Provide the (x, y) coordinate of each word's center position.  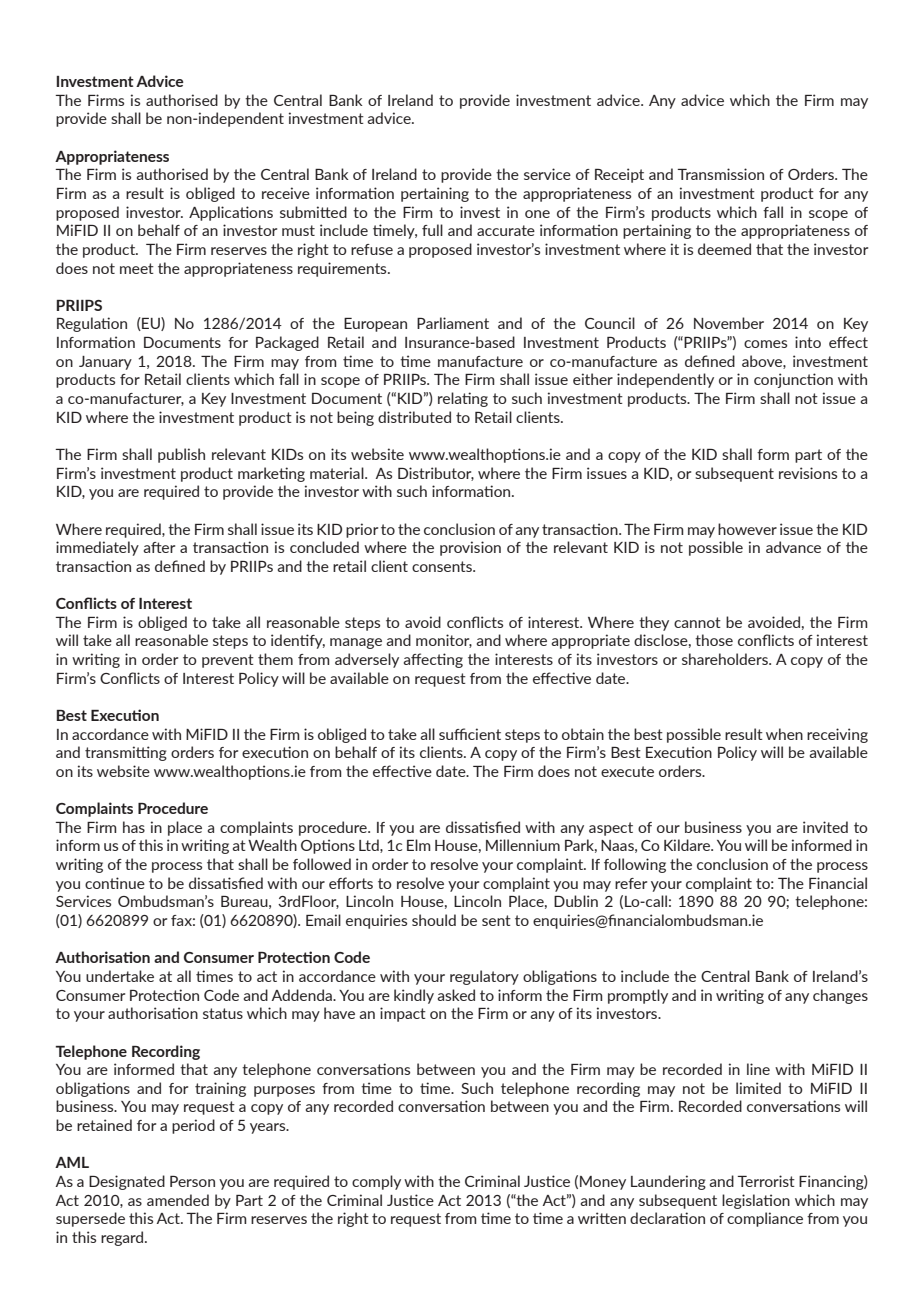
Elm (419, 845)
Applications (231, 213)
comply (376, 1182)
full (432, 230)
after (159, 547)
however (747, 529)
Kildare (688, 845)
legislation (756, 1201)
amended (178, 1200)
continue (115, 883)
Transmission (720, 174)
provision (470, 548)
